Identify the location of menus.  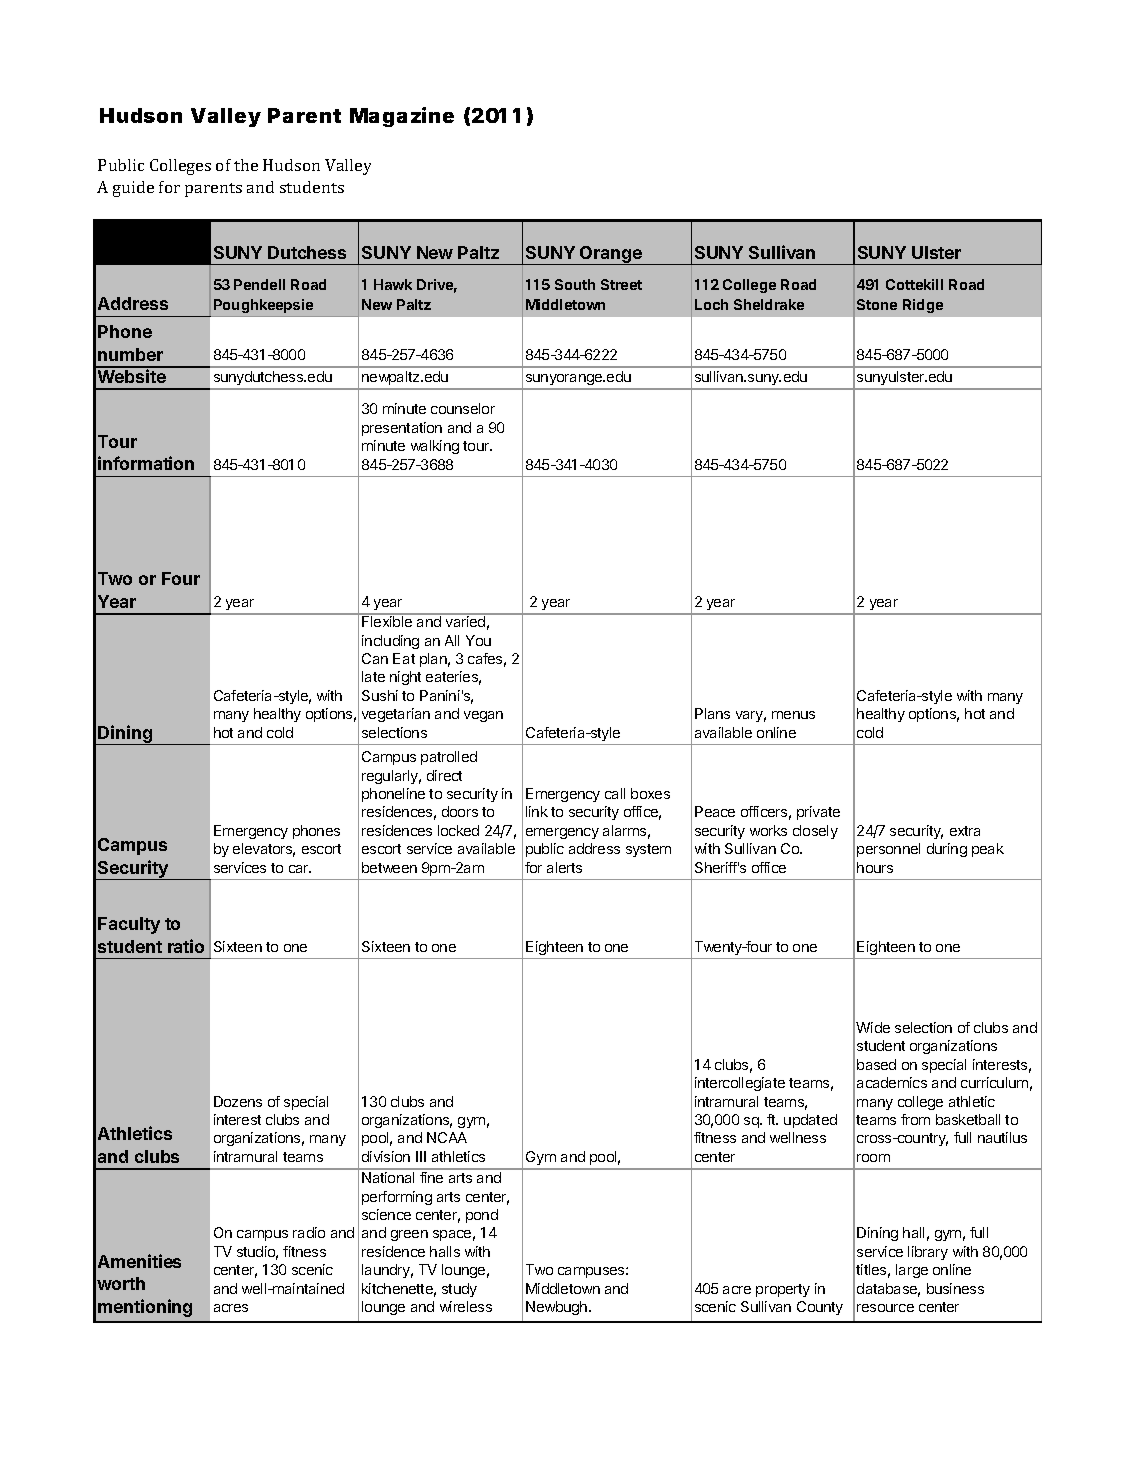
(793, 715).
